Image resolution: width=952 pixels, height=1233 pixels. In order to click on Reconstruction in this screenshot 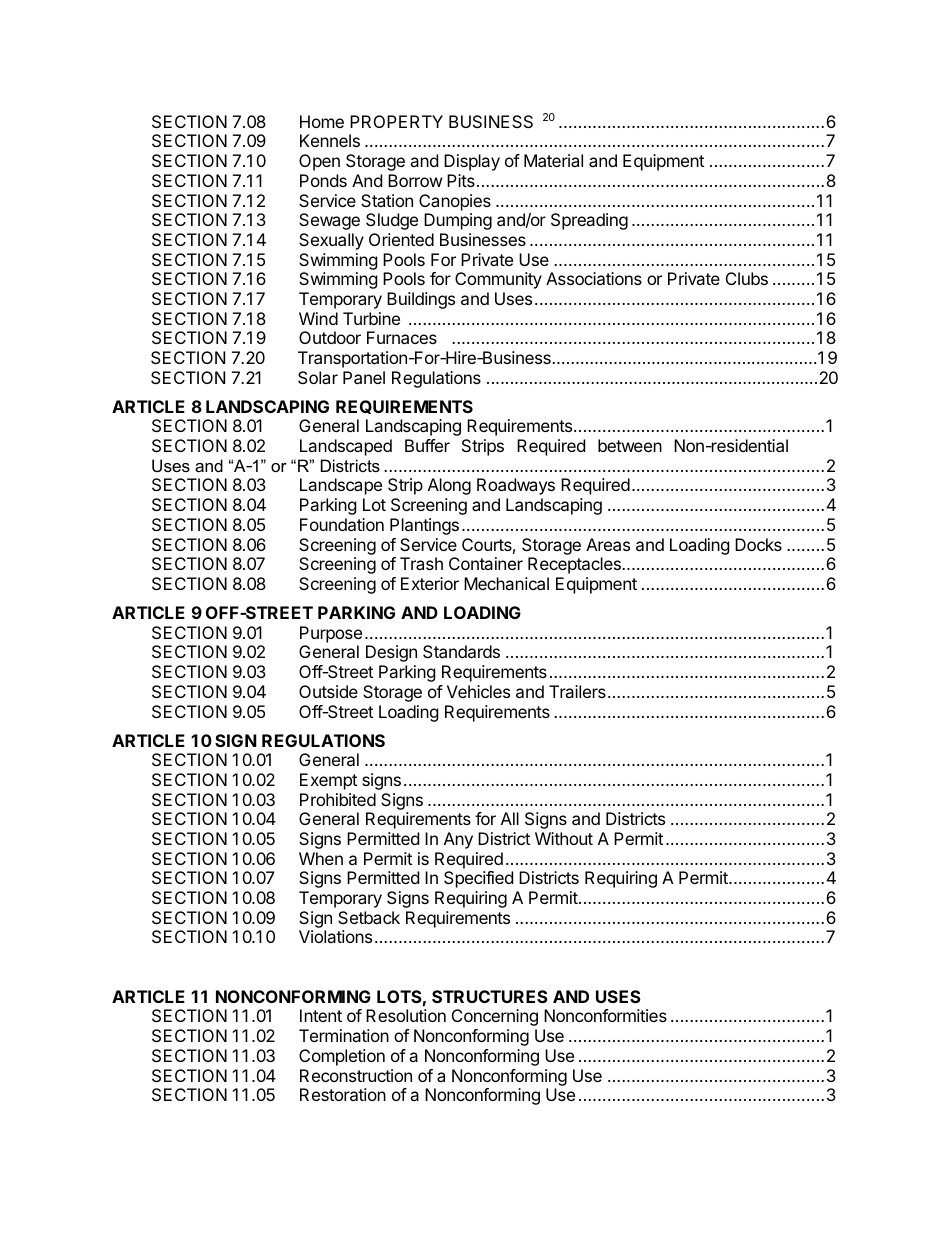, I will do `click(356, 1075)`.
